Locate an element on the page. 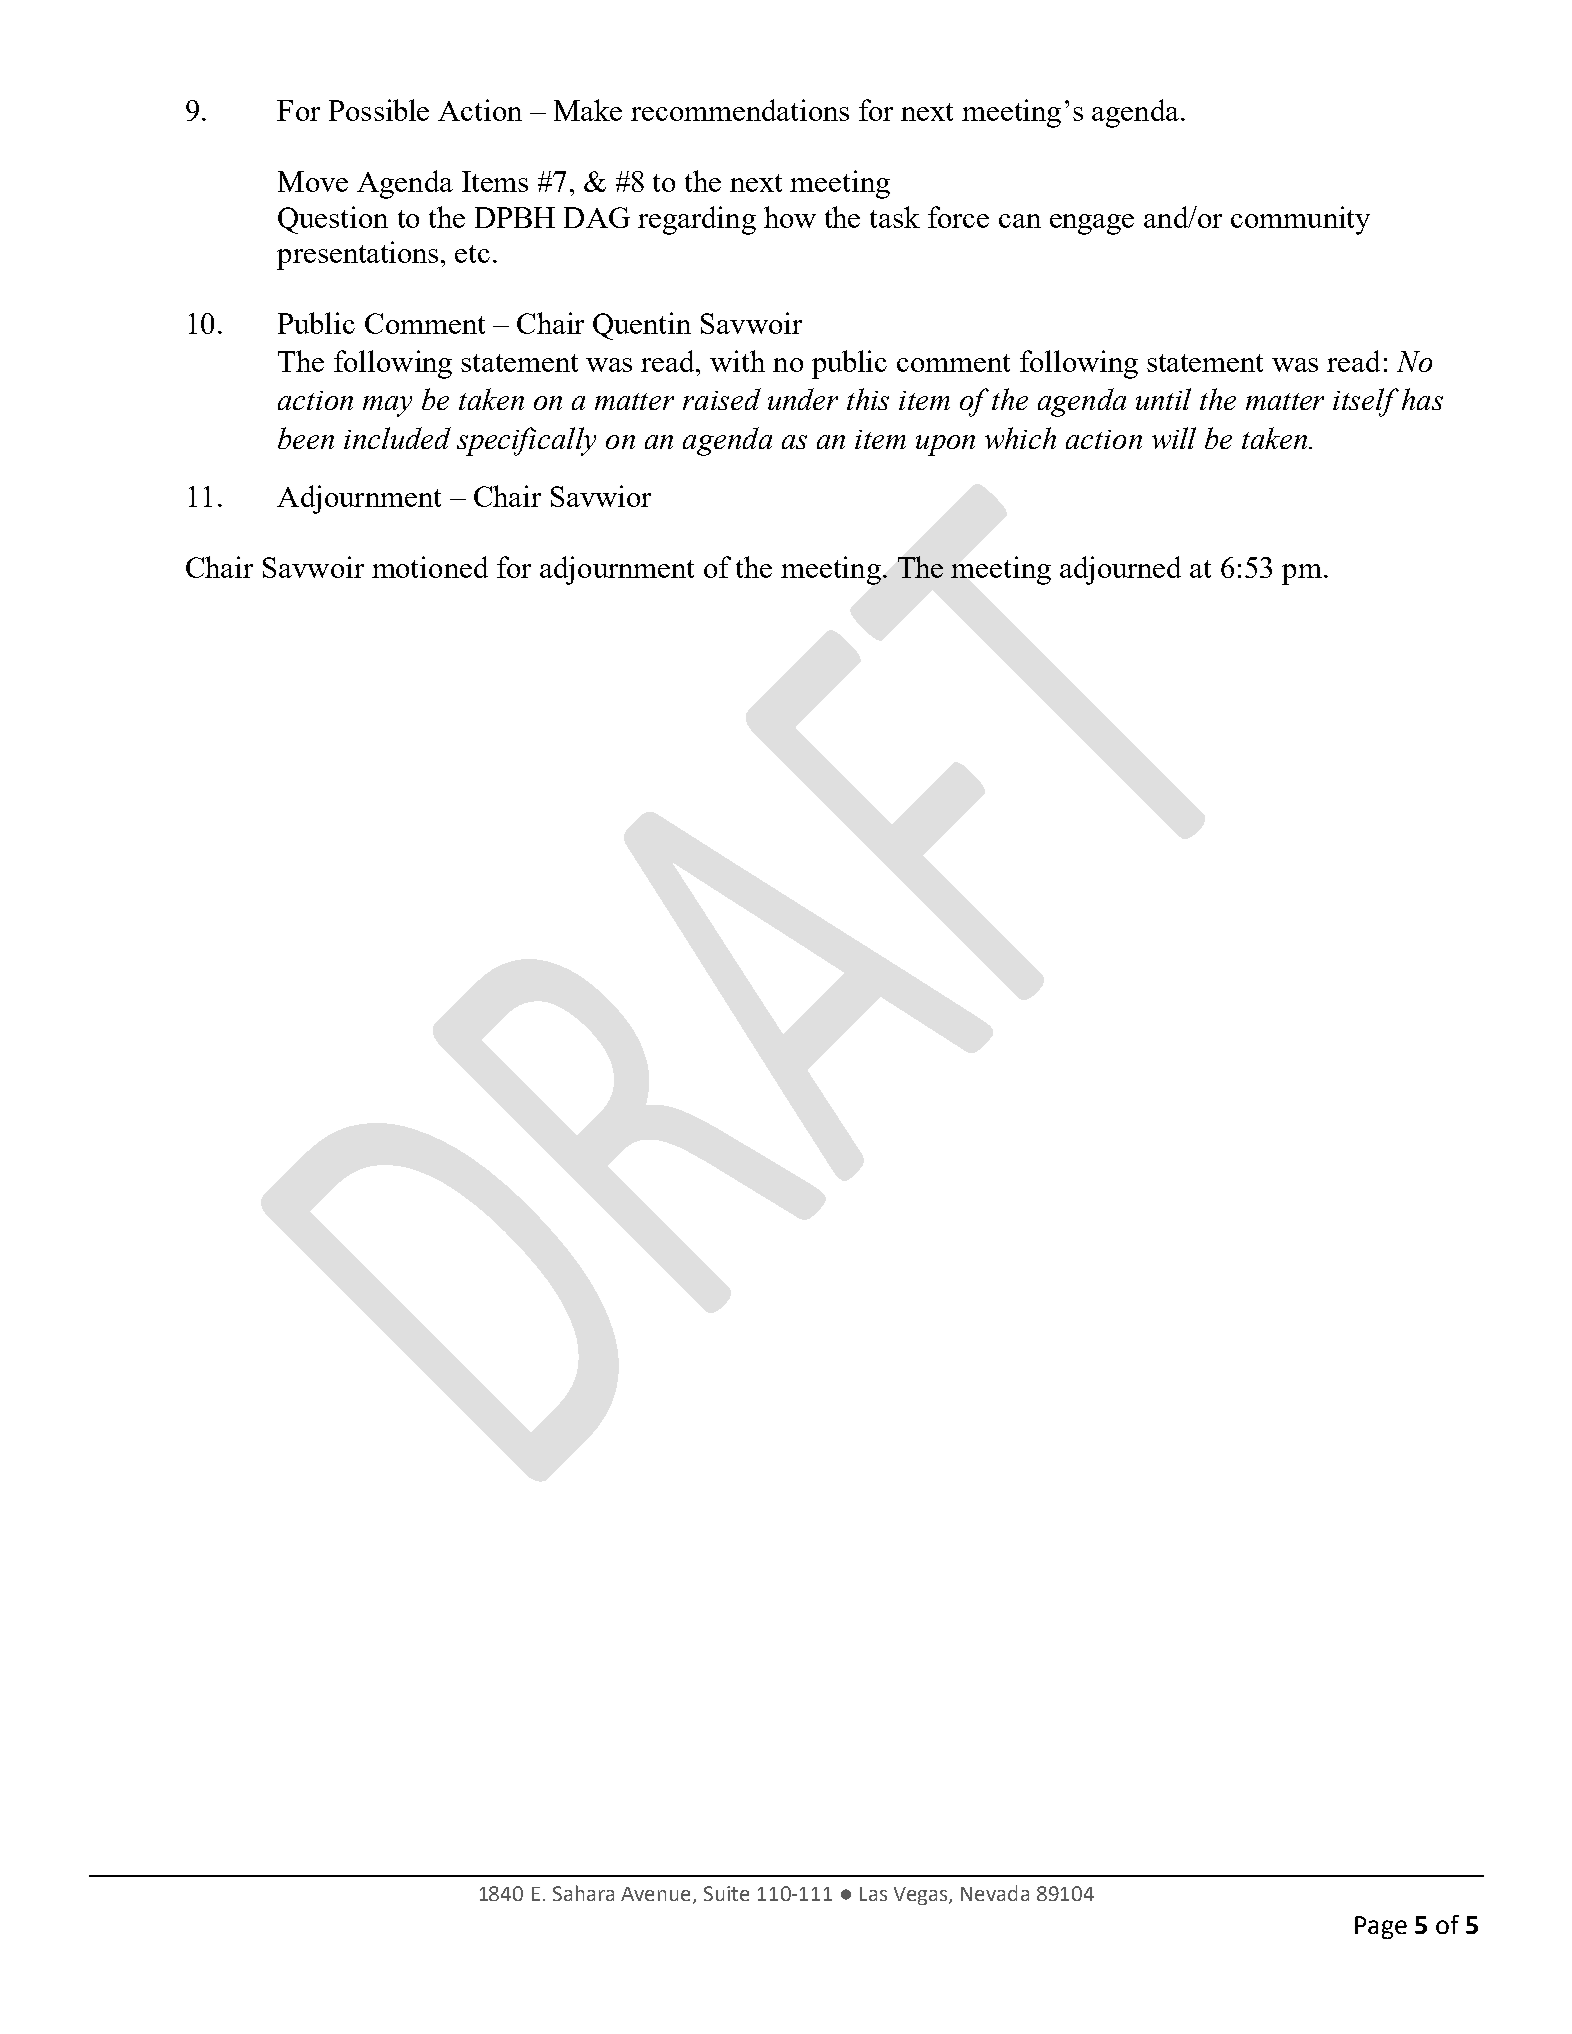 The width and height of the image is (1572, 2034). will is located at coordinates (1174, 438).
